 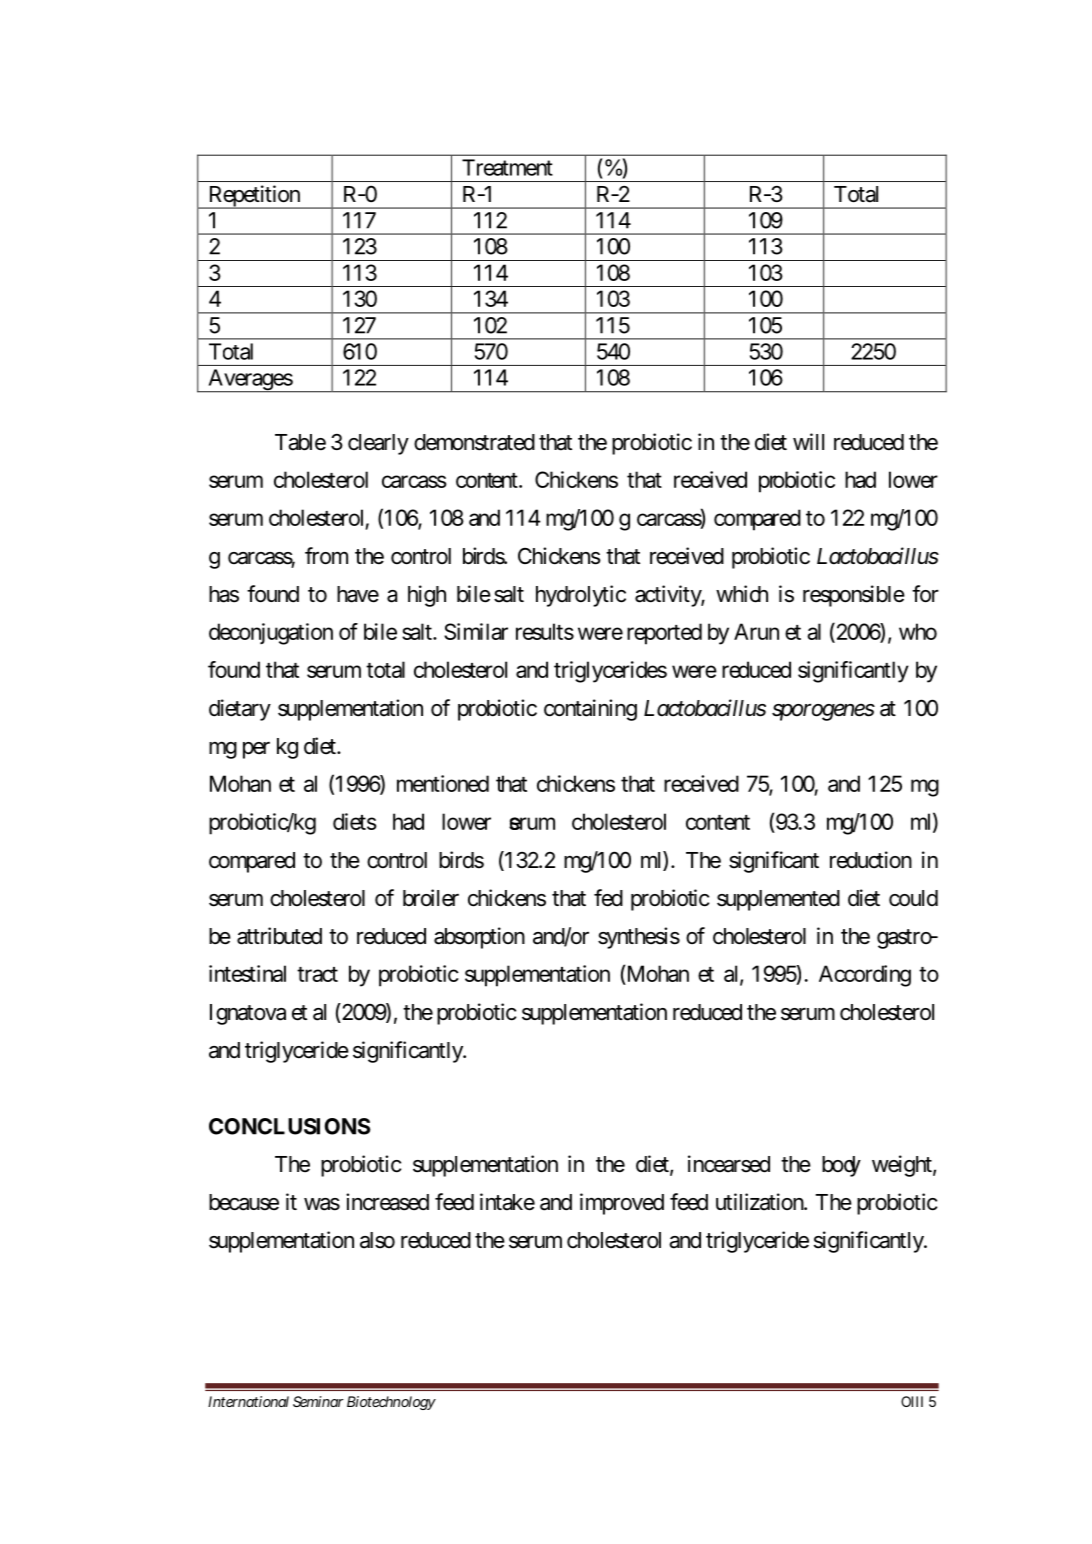 What do you see at coordinates (358, 594) in the screenshot?
I see `have` at bounding box center [358, 594].
